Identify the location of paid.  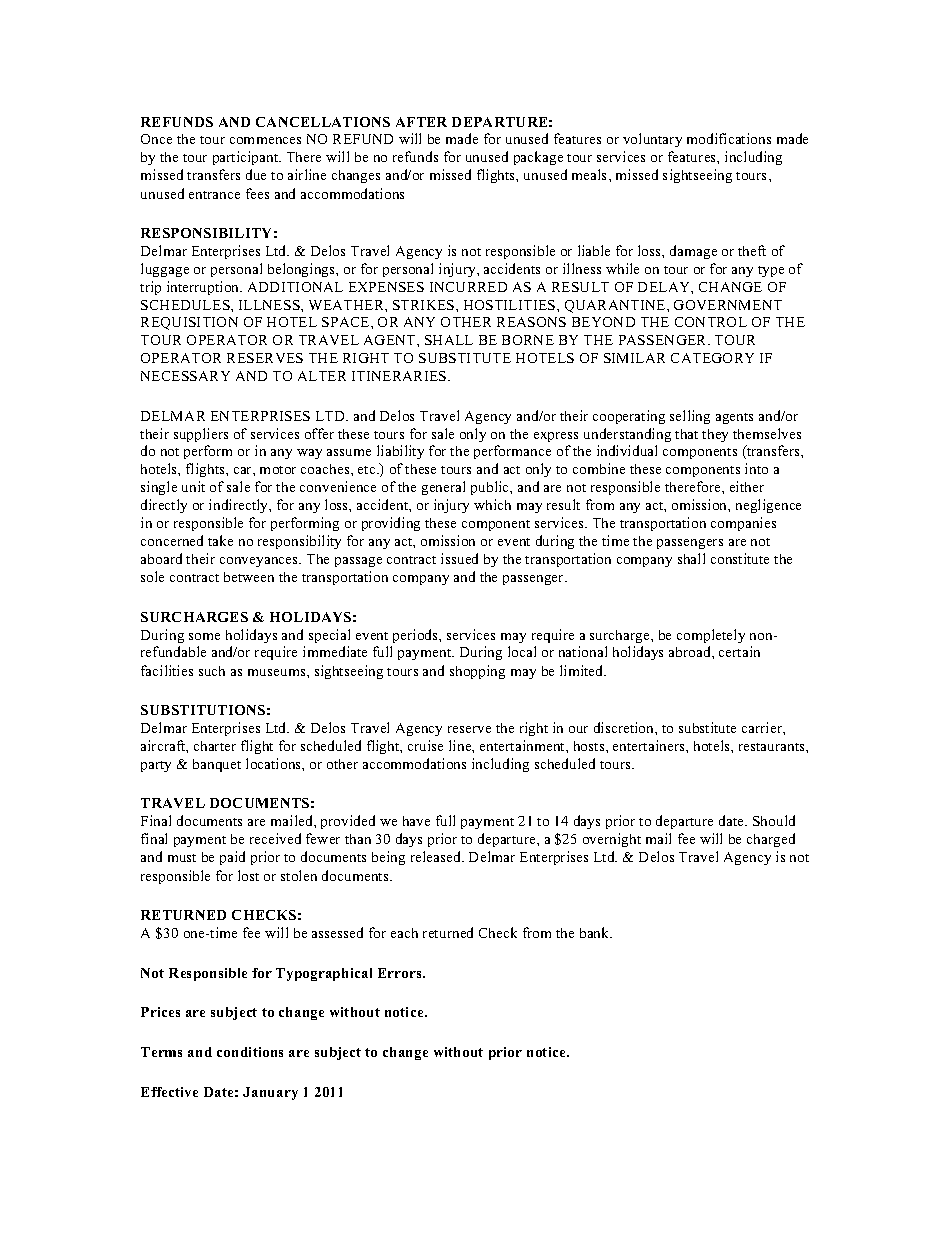
(232, 858).
